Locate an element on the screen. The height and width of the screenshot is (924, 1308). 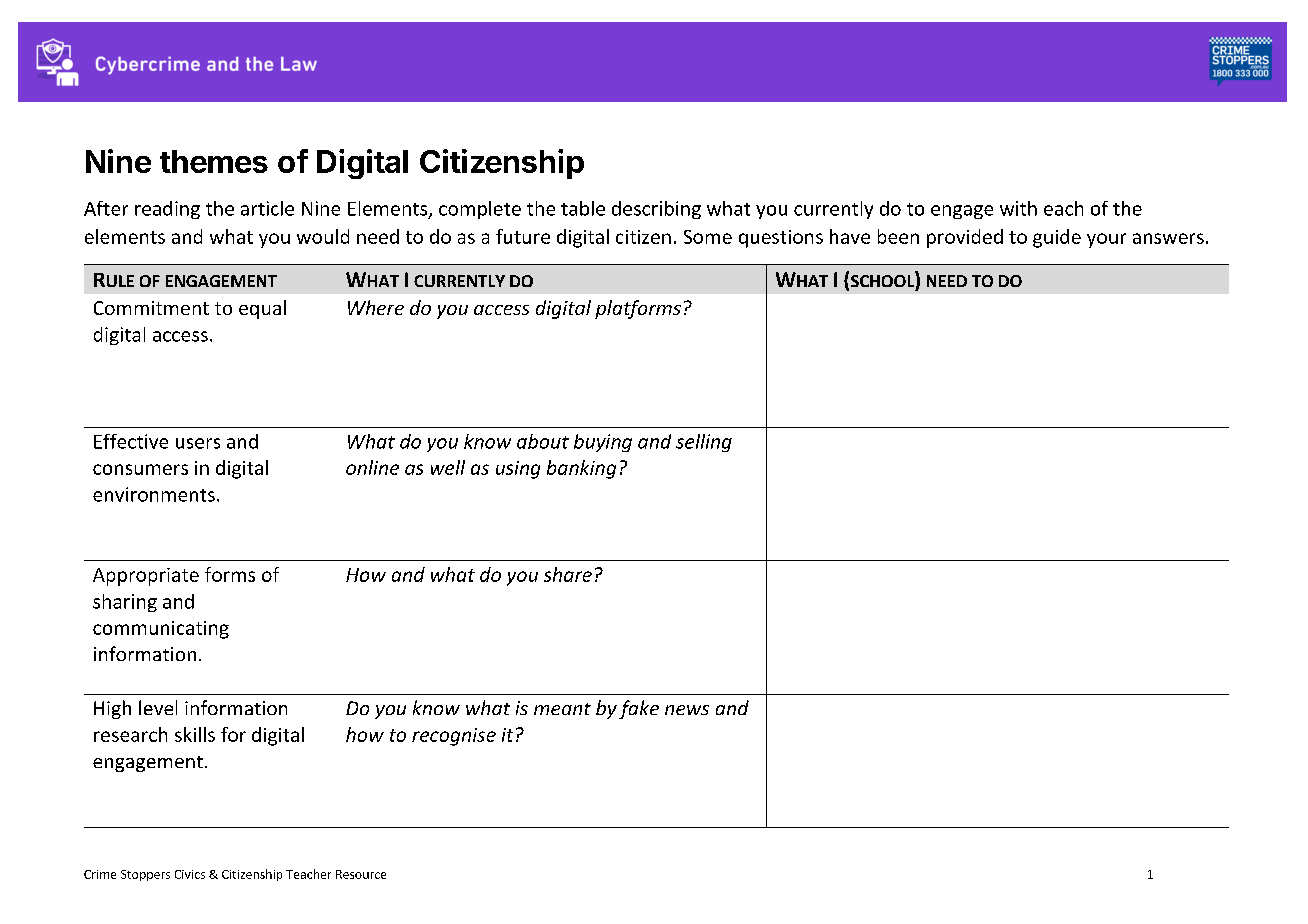
describing is located at coordinates (656, 210).
